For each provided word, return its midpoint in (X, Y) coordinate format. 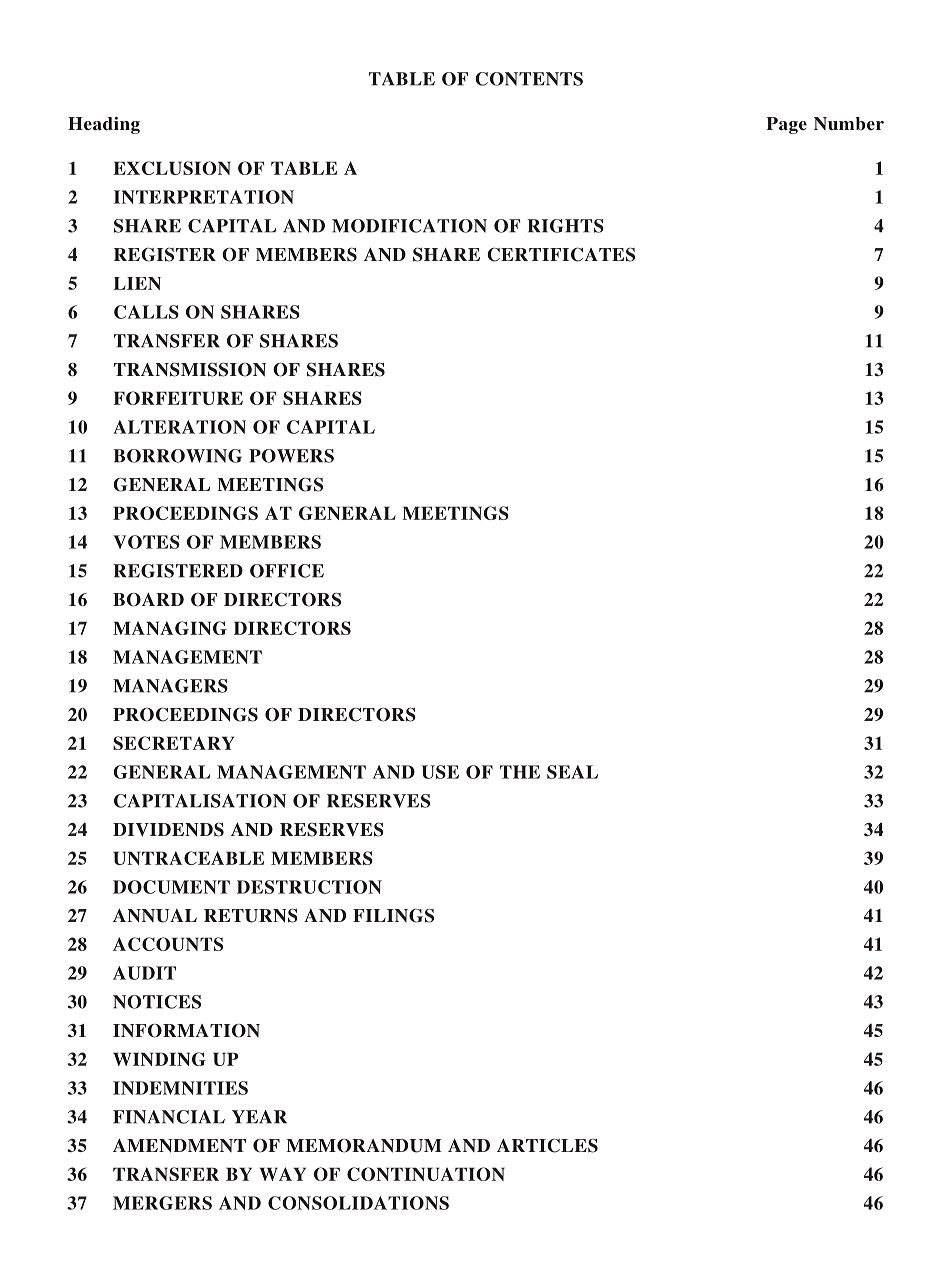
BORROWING (177, 456)
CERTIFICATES (561, 254)
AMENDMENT (179, 1146)
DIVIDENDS (168, 829)
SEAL (572, 772)
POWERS (291, 456)
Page (786, 125)
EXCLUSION (172, 168)
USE (440, 772)
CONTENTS (529, 79)
